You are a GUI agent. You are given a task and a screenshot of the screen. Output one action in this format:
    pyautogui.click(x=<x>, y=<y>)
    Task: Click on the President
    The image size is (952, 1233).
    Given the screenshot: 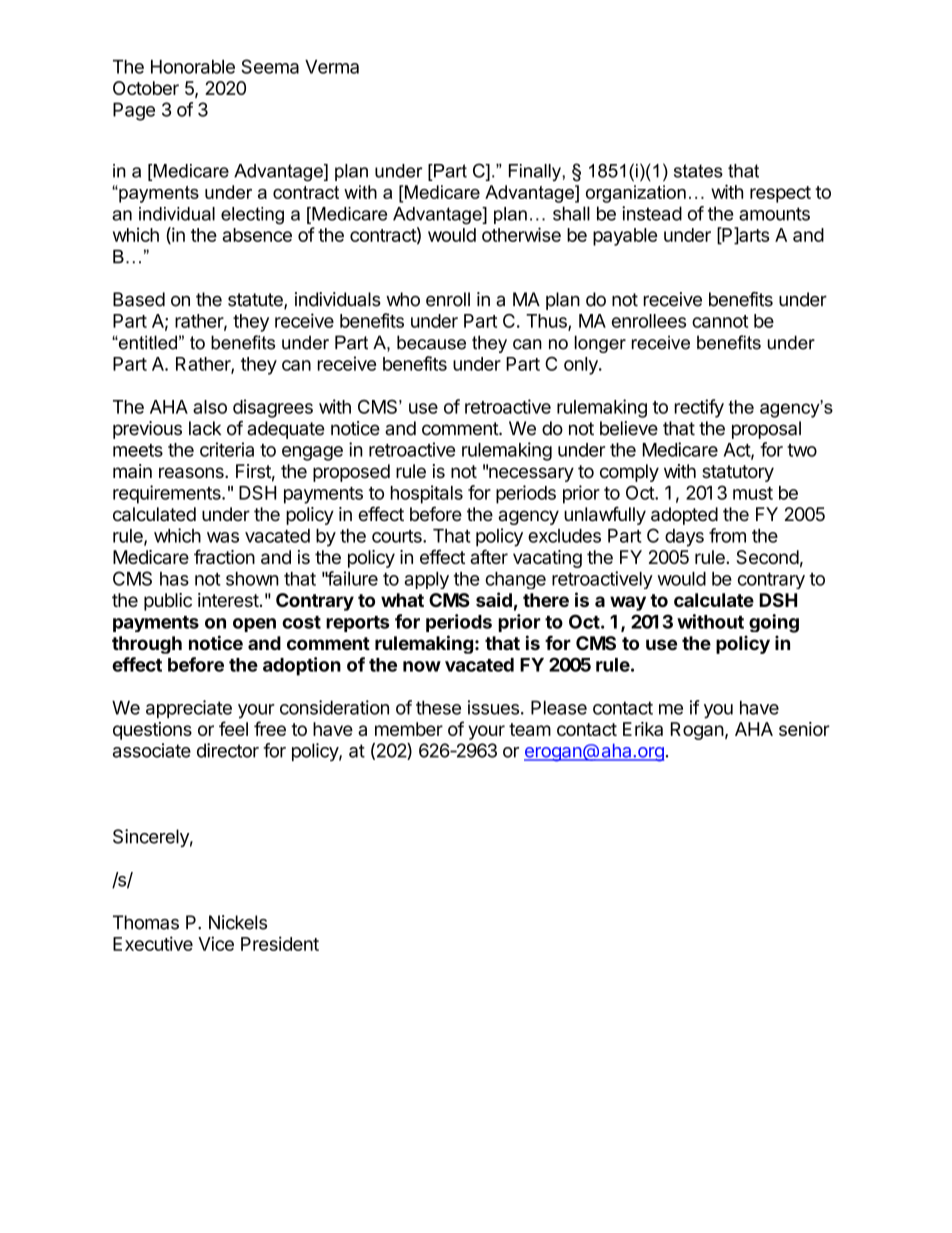 What is the action you would take?
    pyautogui.click(x=280, y=943)
